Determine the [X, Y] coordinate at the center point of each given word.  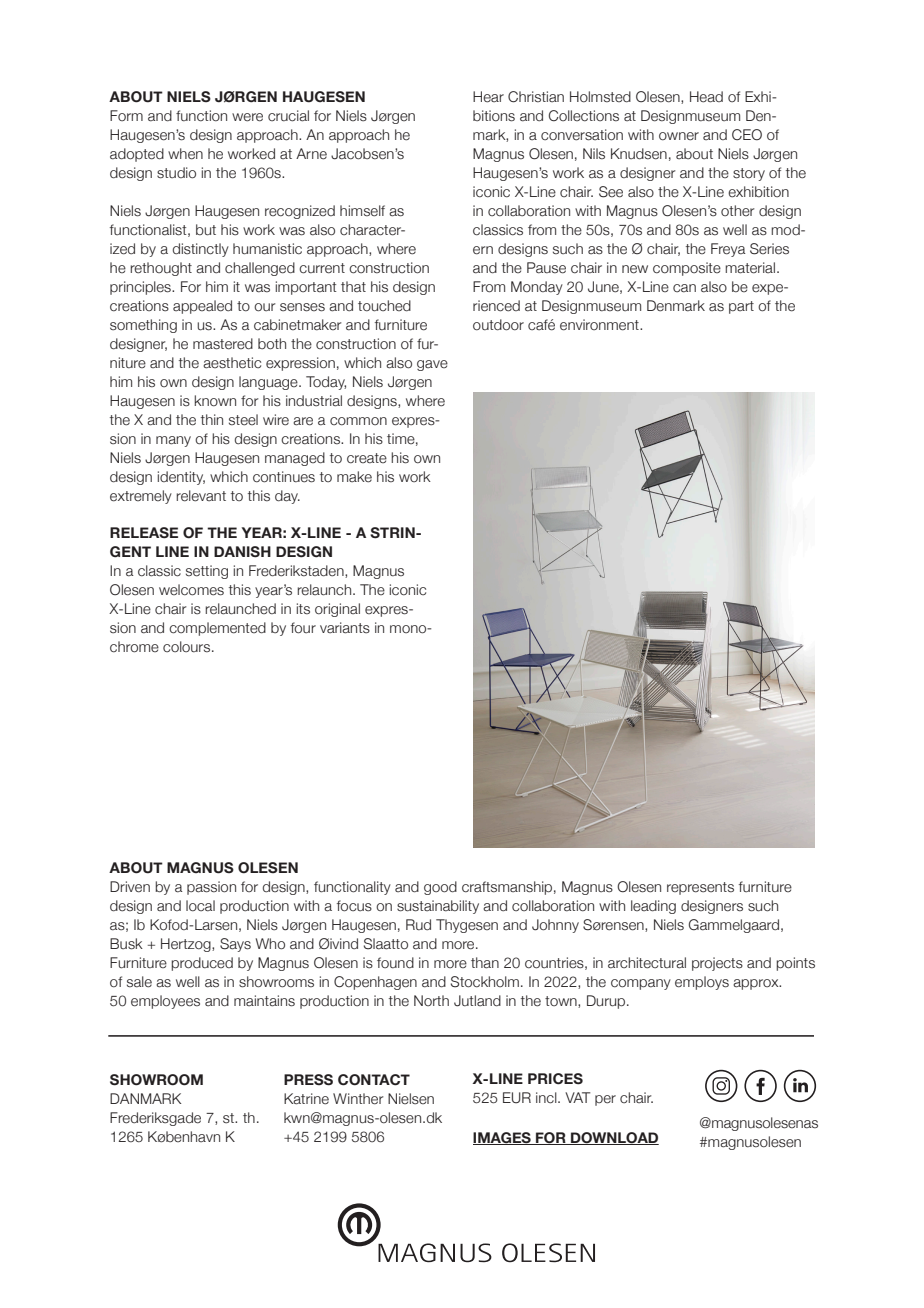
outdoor [498, 325]
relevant [201, 496]
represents [700, 888]
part [741, 307]
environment [600, 325]
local [200, 906]
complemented [217, 629]
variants [345, 628]
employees [165, 1002]
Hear [488, 97]
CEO [747, 135]
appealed [202, 307]
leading [653, 907]
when [185, 154]
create [367, 458]
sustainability [438, 907]
